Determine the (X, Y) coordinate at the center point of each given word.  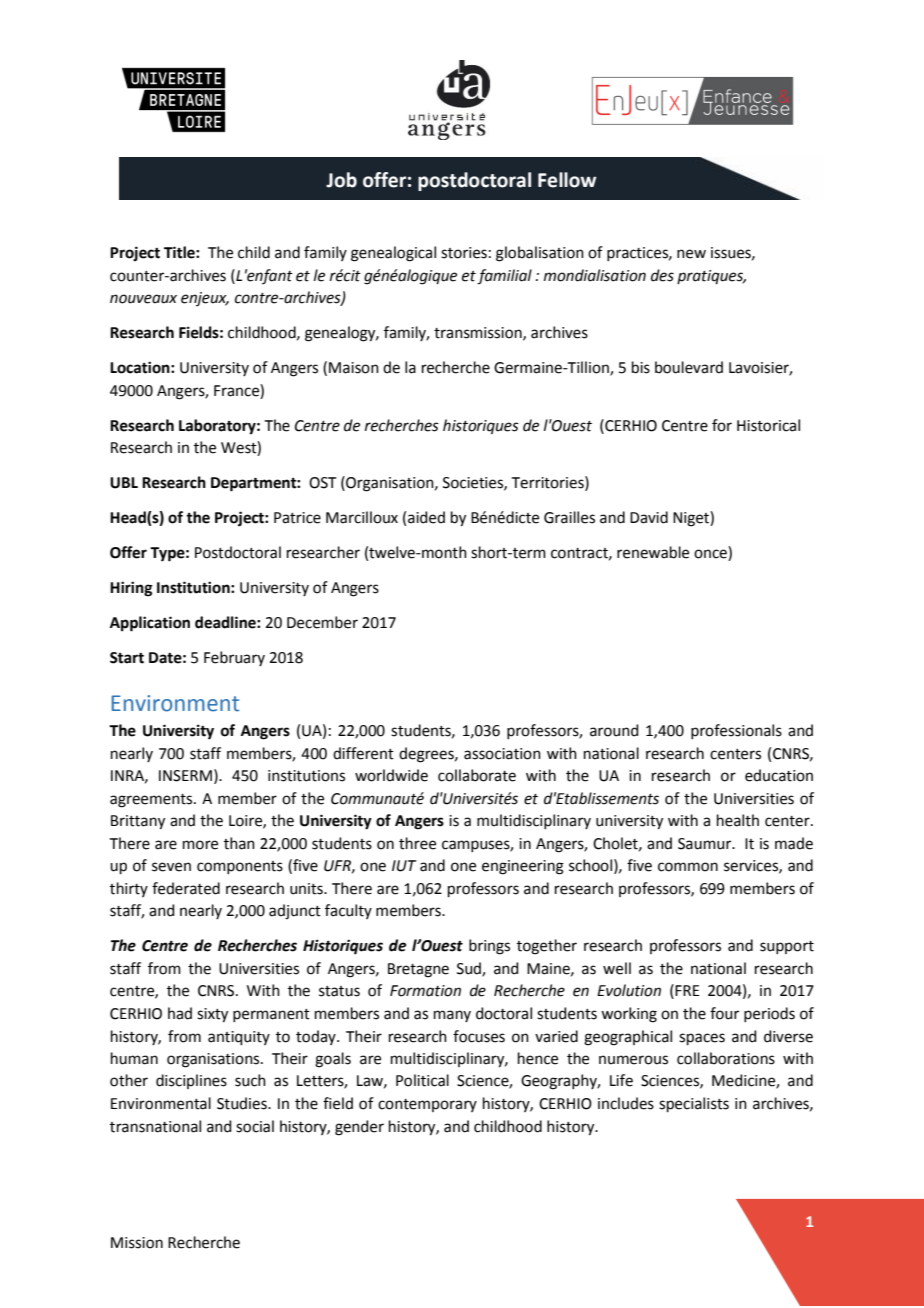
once (711, 555)
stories (464, 253)
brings (489, 947)
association (502, 754)
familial (504, 277)
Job (341, 180)
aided (426, 517)
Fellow (567, 180)
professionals (736, 731)
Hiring (131, 589)
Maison (354, 368)
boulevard (689, 367)
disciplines (191, 1081)
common (688, 867)
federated (186, 888)
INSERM (185, 776)
